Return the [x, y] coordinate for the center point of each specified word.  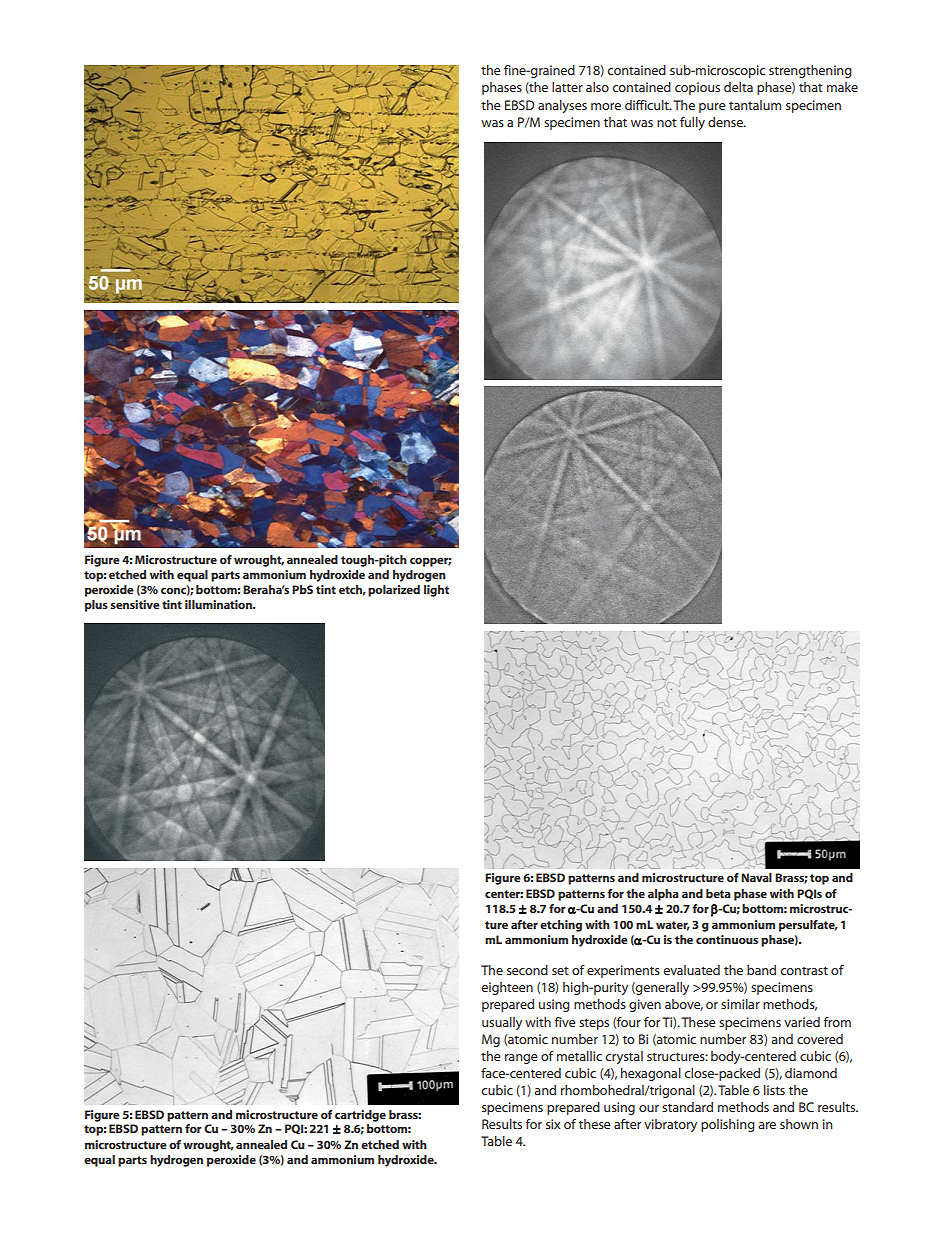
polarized [394, 591]
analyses [562, 106]
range [521, 1059]
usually [502, 1023]
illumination [219, 604]
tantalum [755, 105]
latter [567, 87]
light [436, 591]
